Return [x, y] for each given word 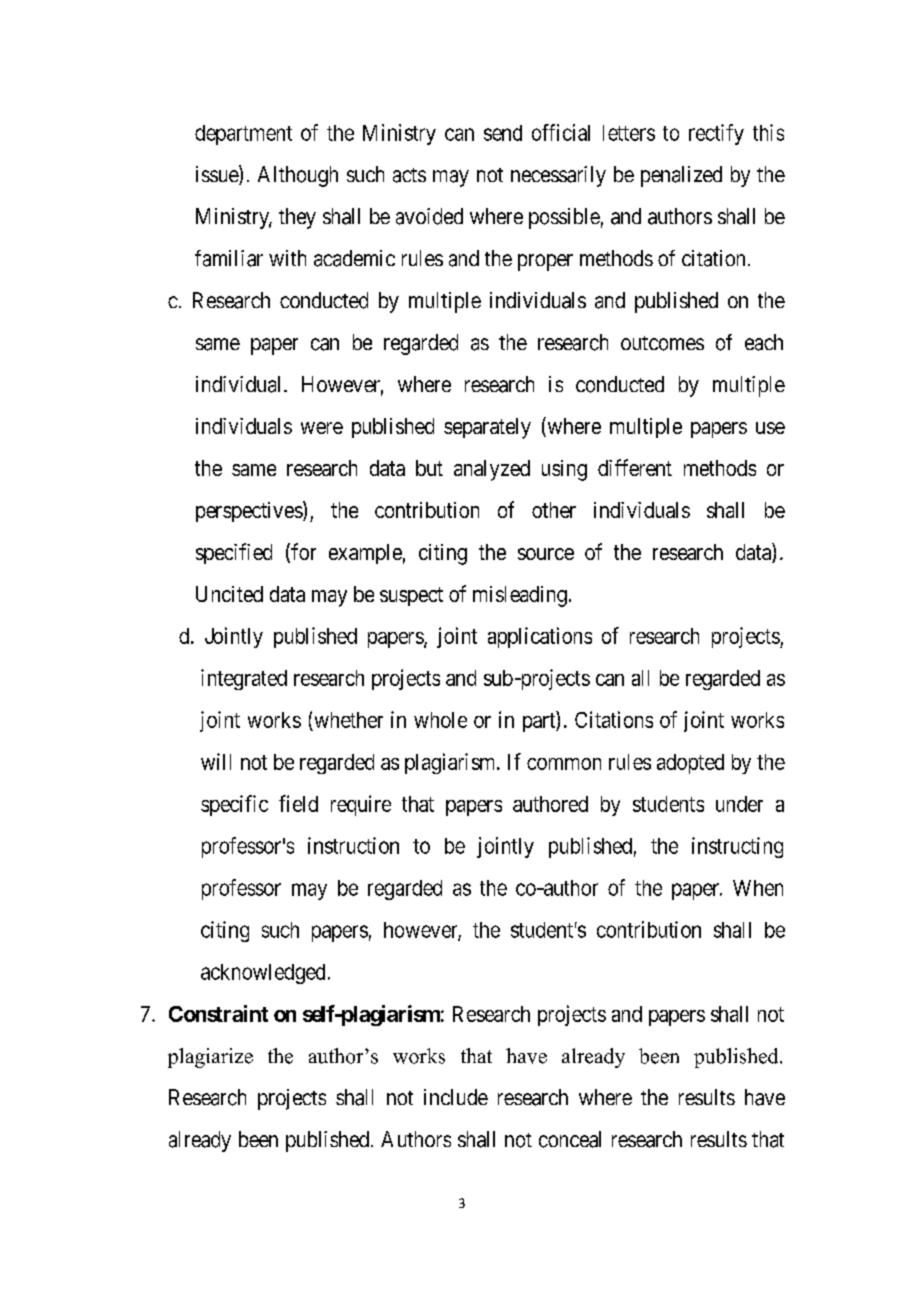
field [298, 803]
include [456, 1097]
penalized [681, 176]
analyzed [492, 470]
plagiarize [210, 1058]
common [564, 764]
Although [298, 176]
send [503, 133]
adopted [690, 764]
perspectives [250, 511]
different [635, 467]
